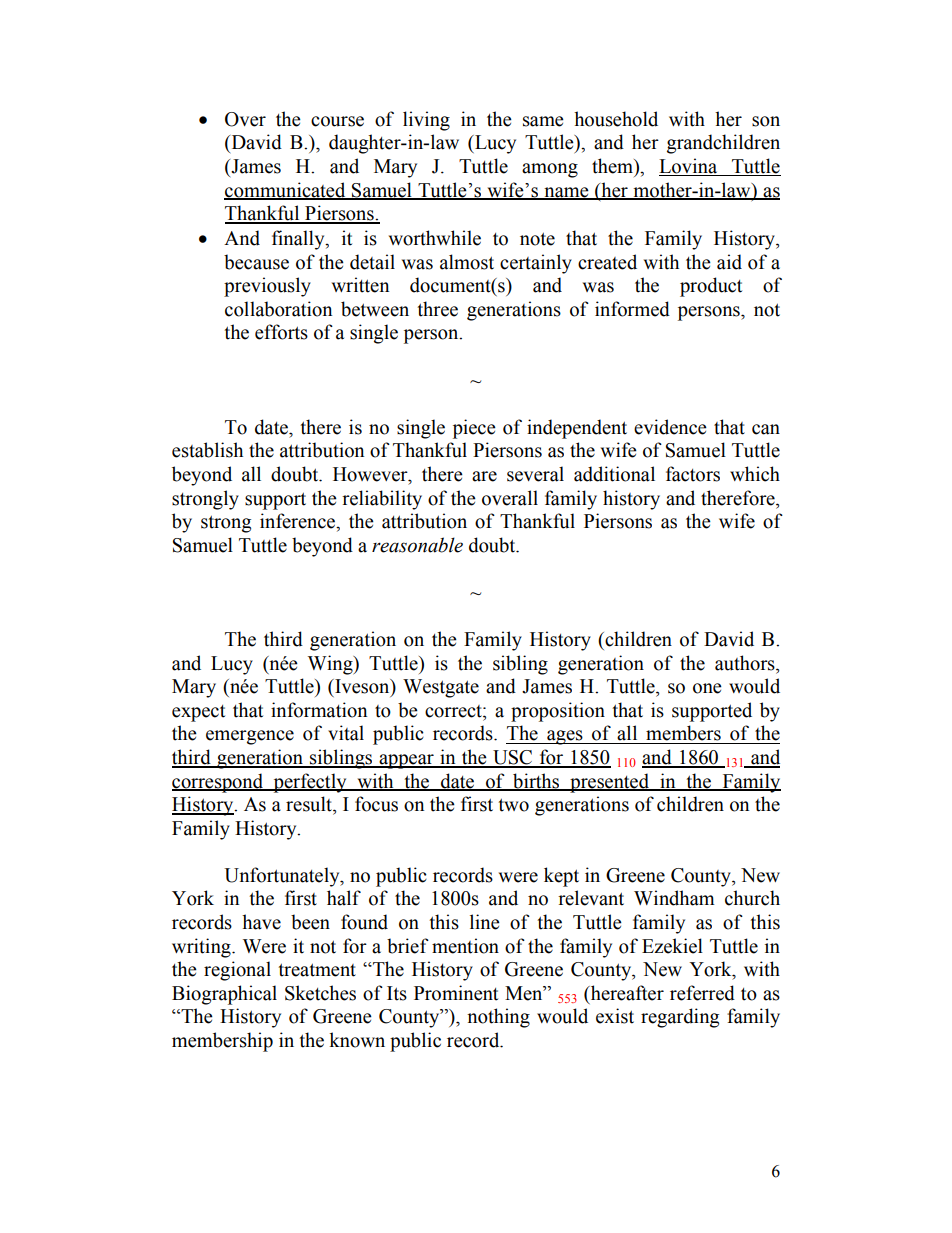  I want to click on Biographical, so click(224, 995).
